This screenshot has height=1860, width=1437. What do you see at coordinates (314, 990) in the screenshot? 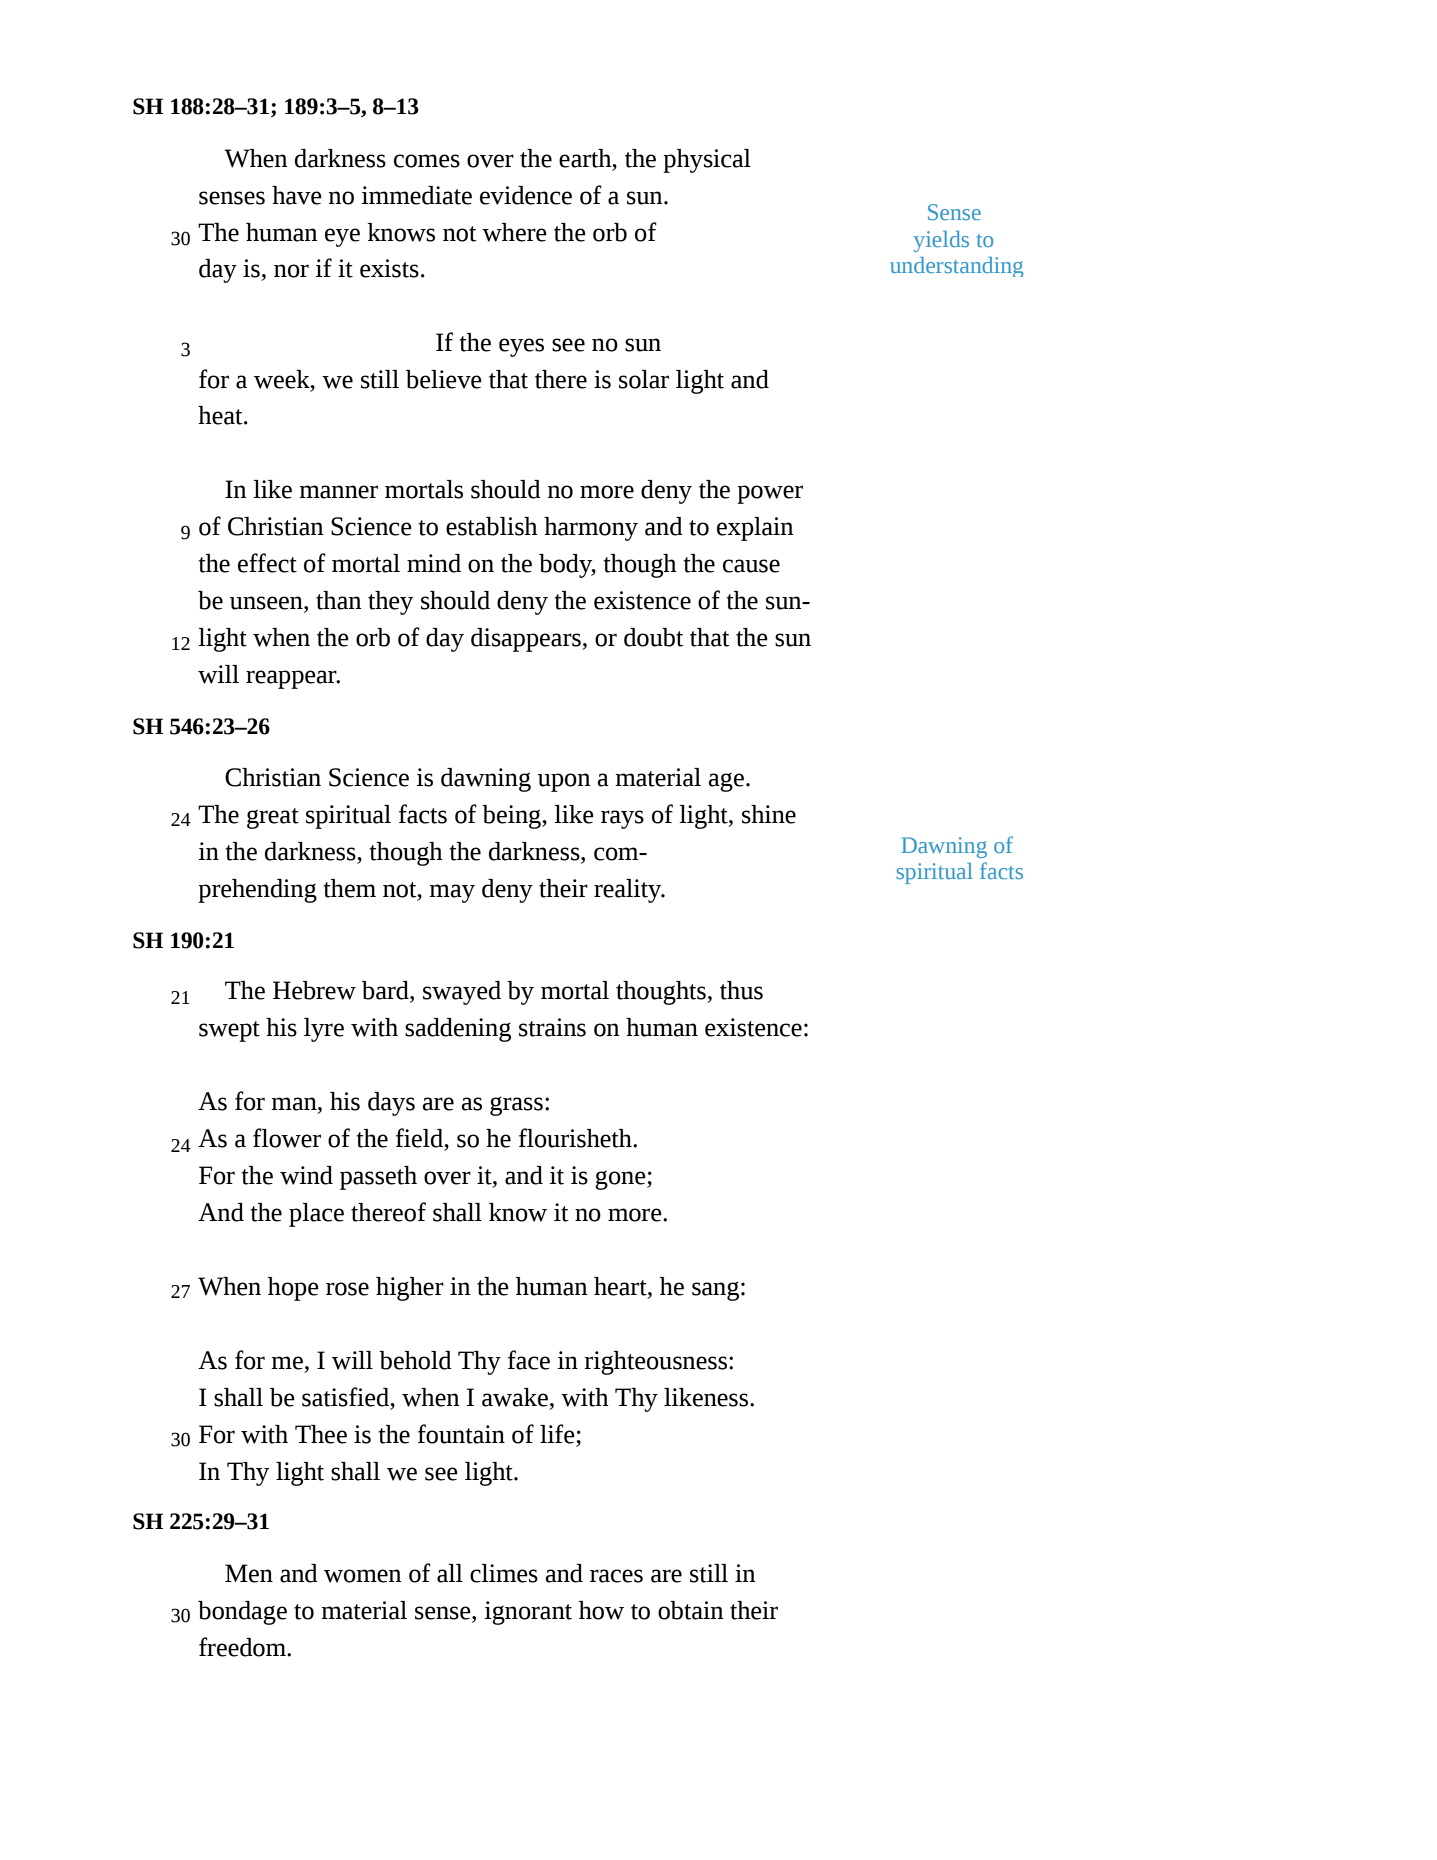
I see `Hebrew` at bounding box center [314, 990].
